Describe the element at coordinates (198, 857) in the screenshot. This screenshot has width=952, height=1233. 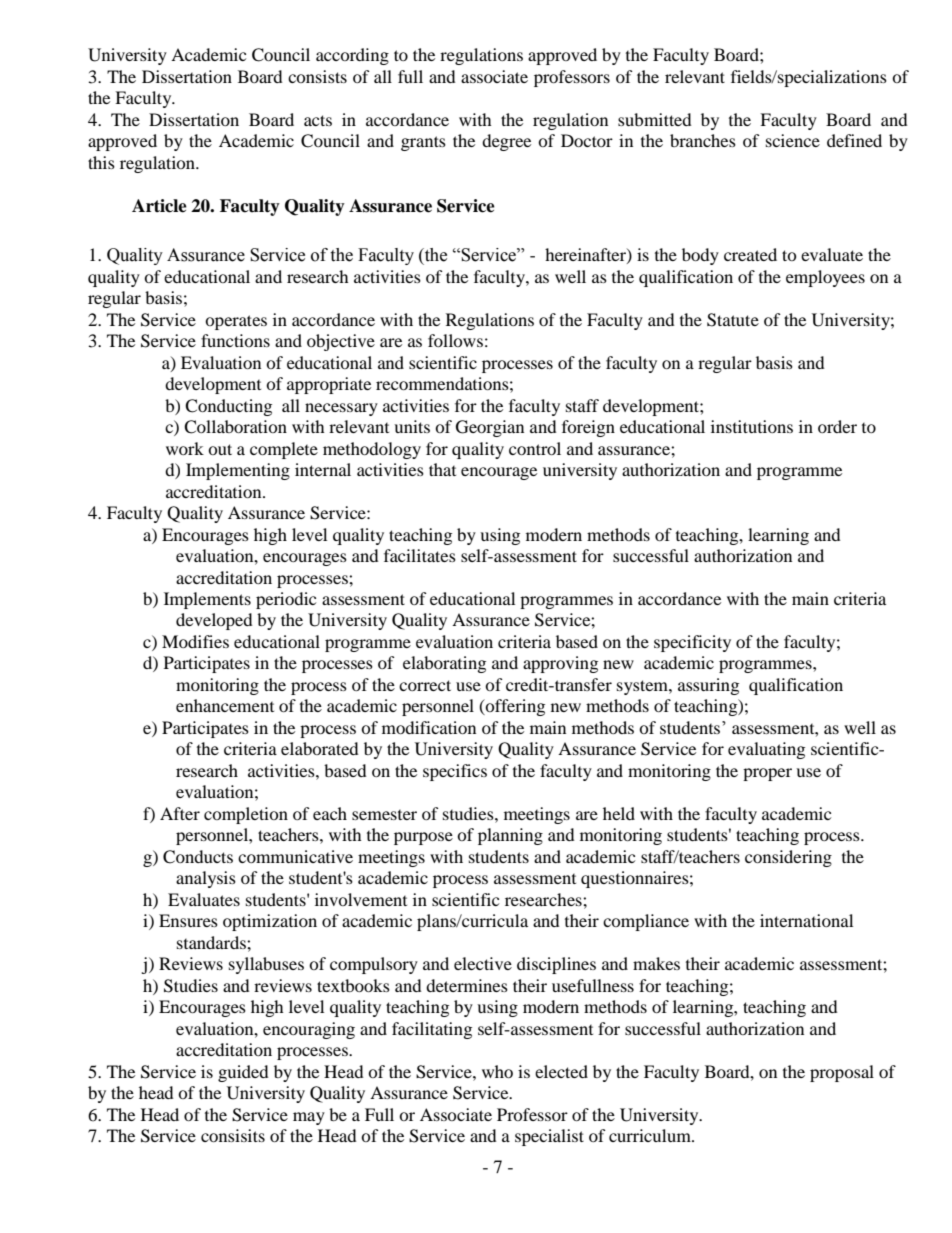
I see `Conducts` at that location.
